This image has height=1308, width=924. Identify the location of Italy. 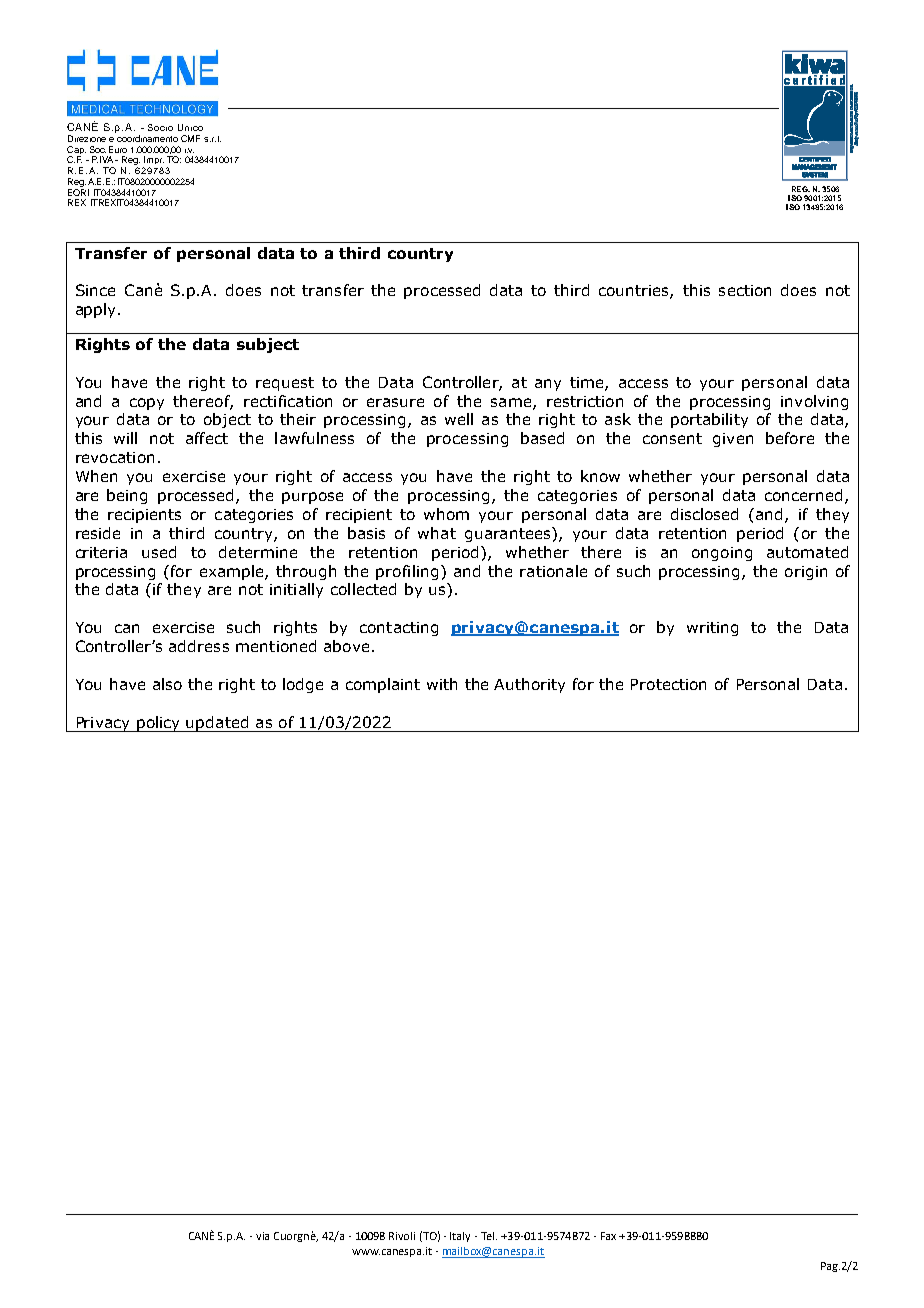
(460, 1237).
